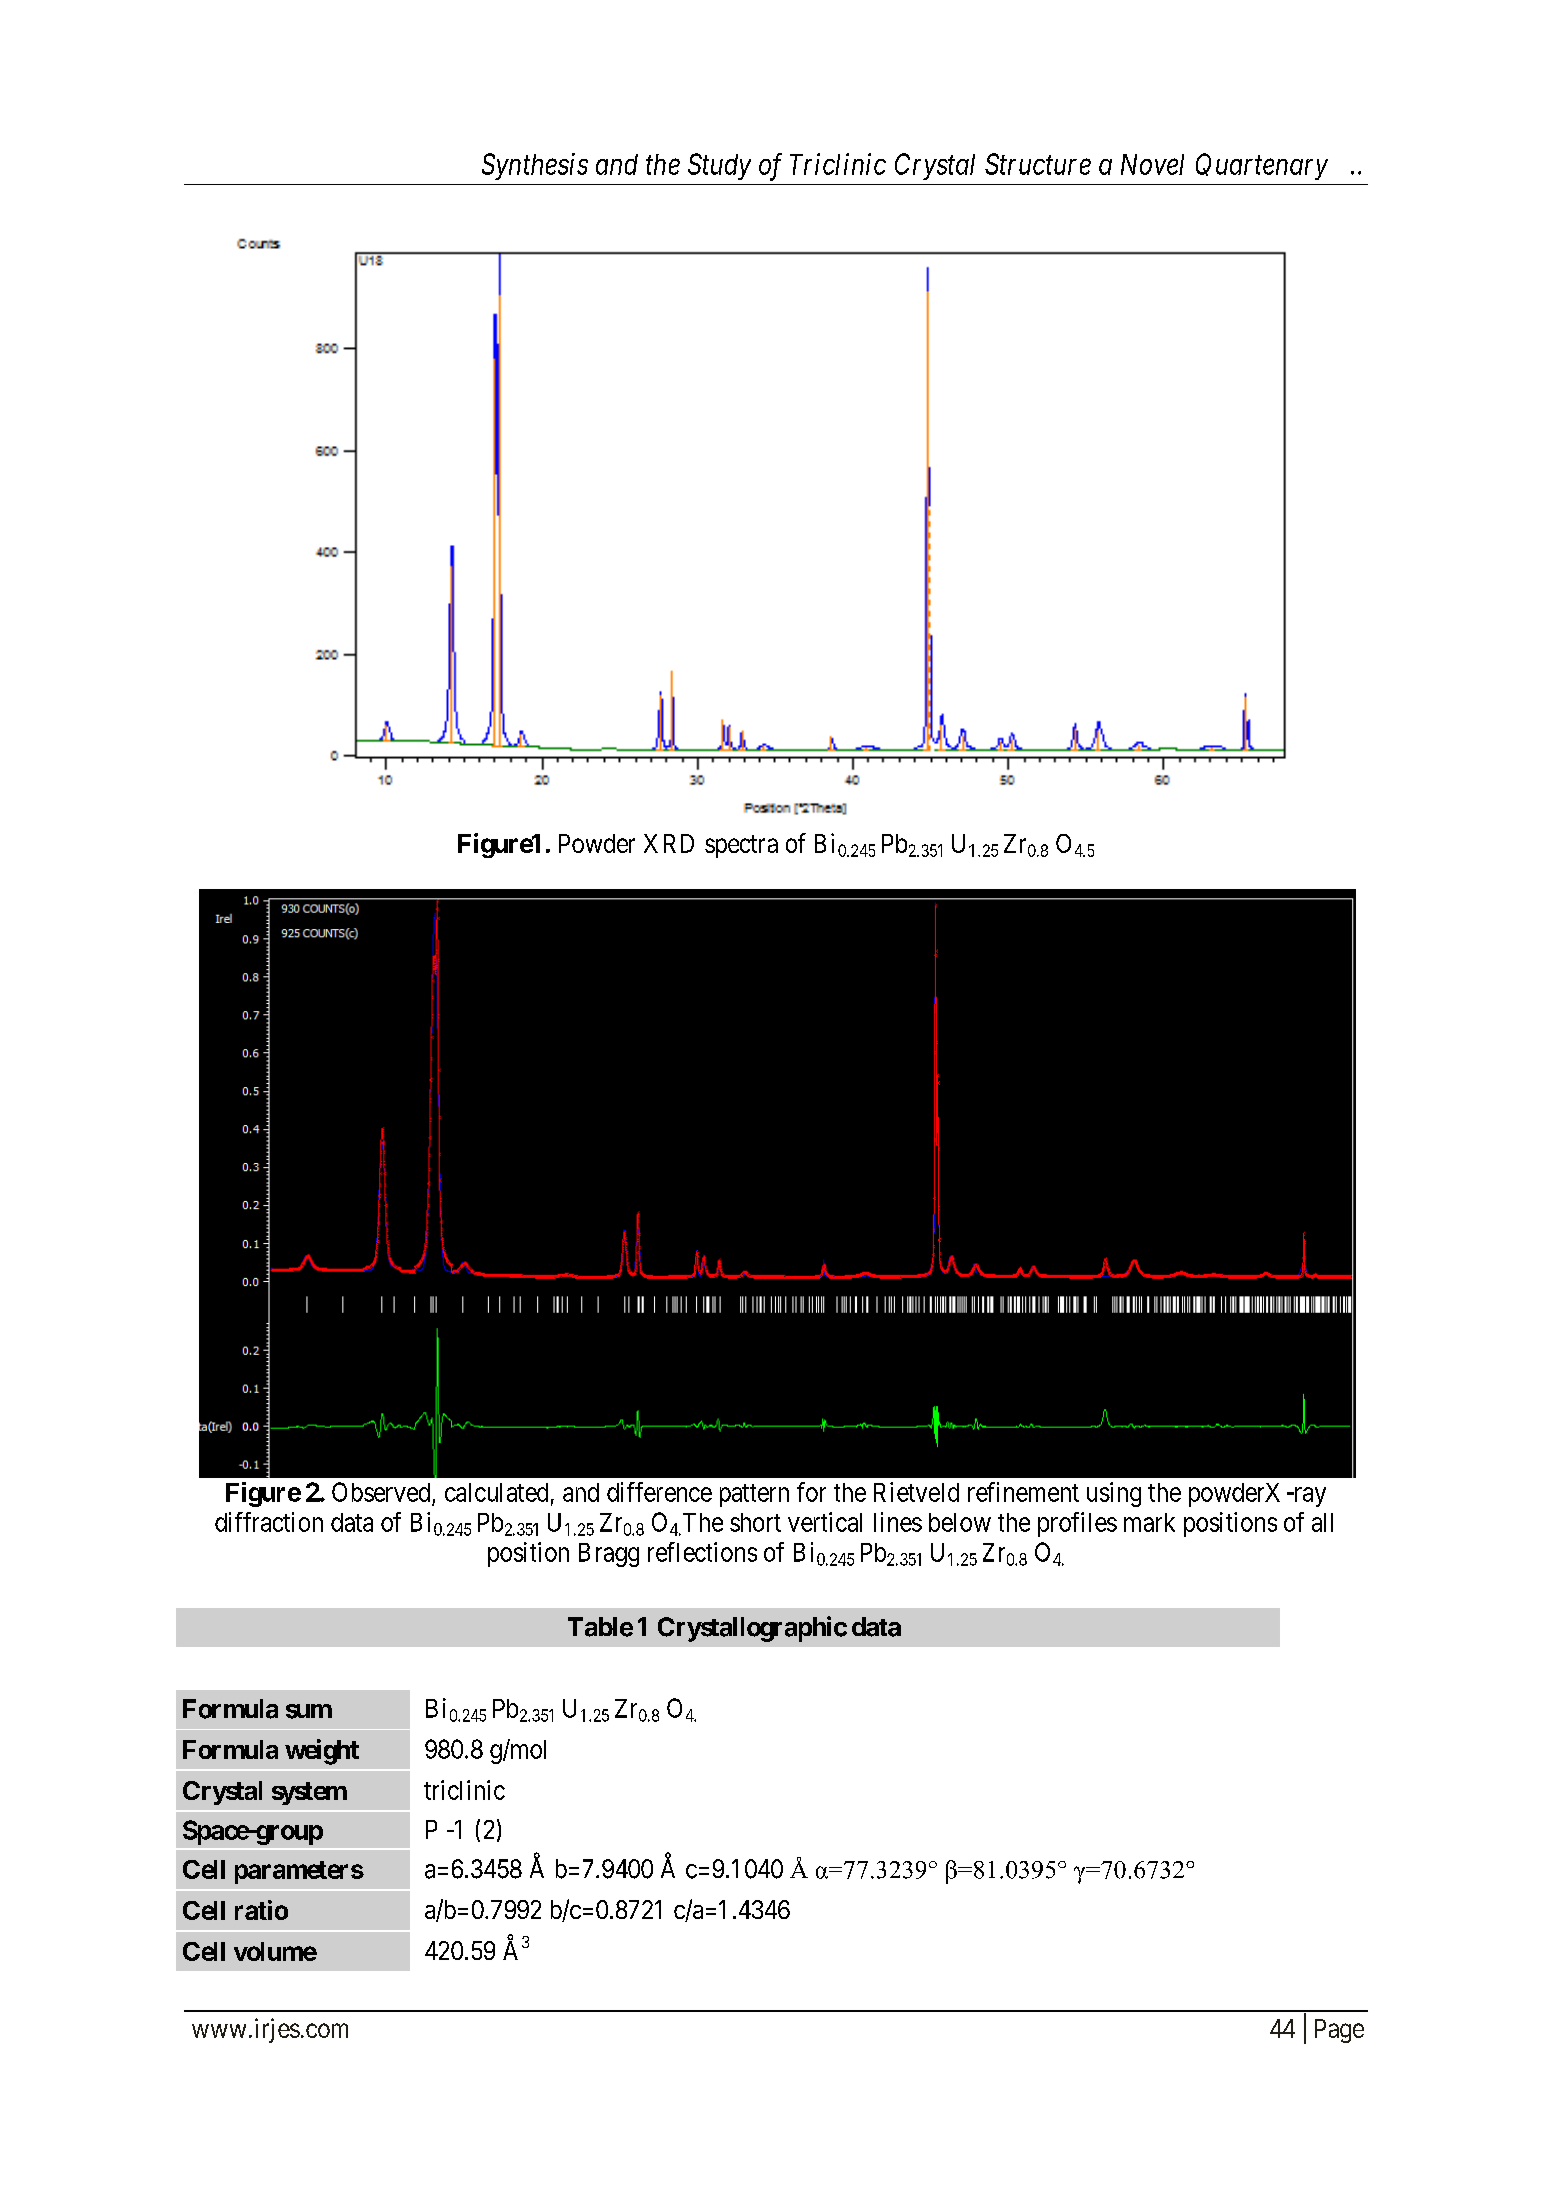 The width and height of the screenshot is (1551, 2192). What do you see at coordinates (1038, 164) in the screenshot?
I see `Structure` at bounding box center [1038, 164].
